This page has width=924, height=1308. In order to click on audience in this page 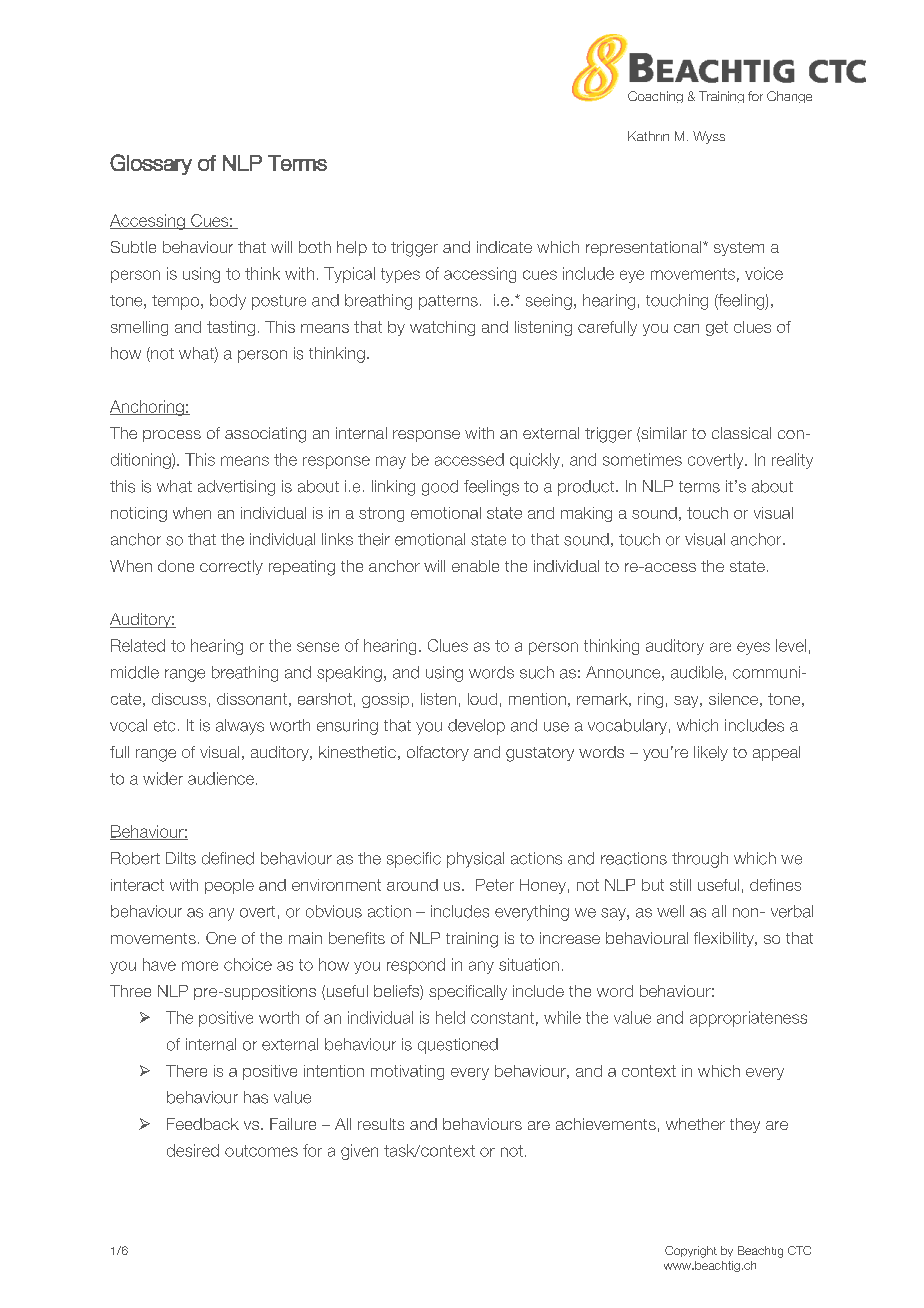, I will do `click(221, 778)`.
